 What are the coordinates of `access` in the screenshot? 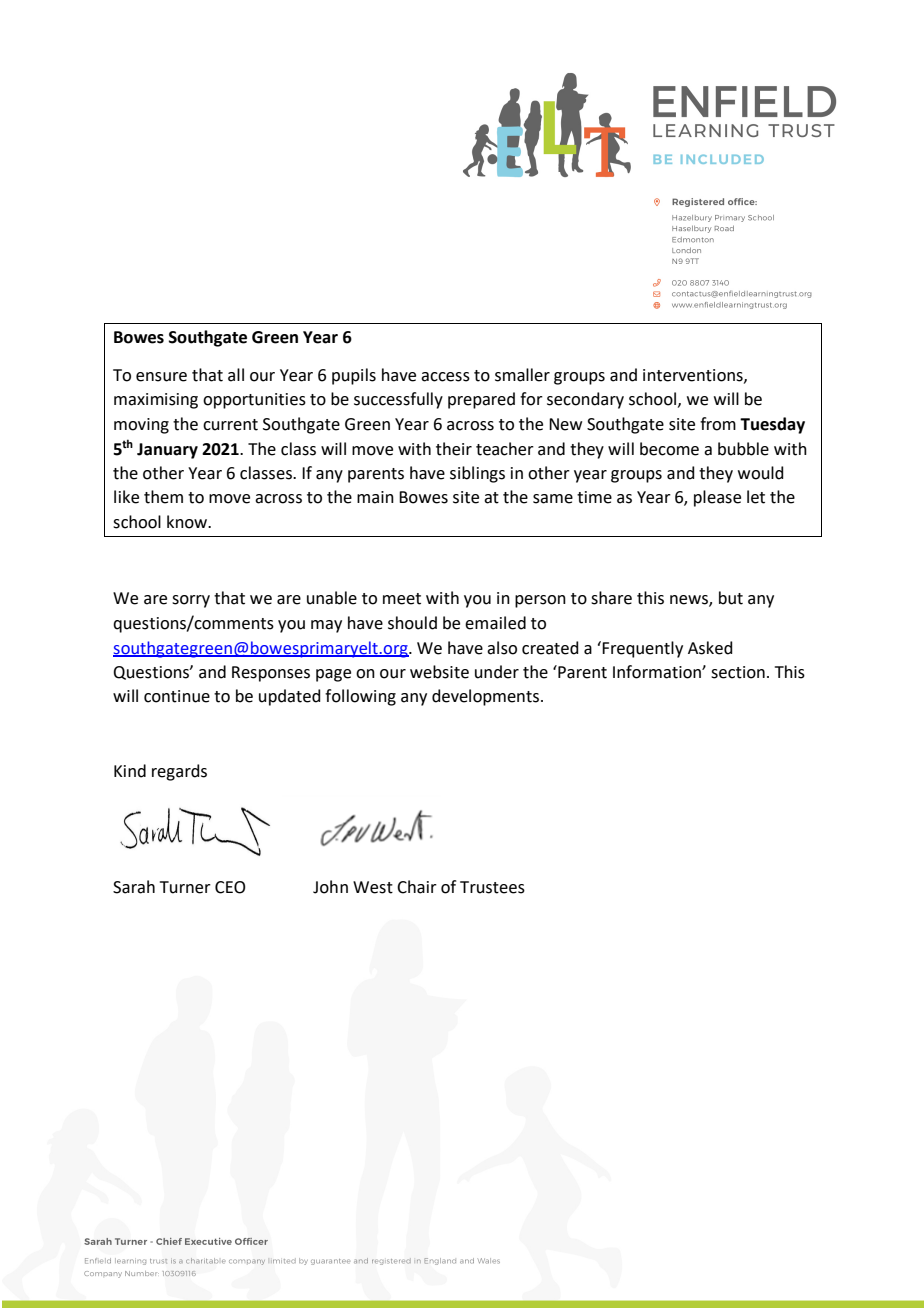 It's located at (445, 377).
